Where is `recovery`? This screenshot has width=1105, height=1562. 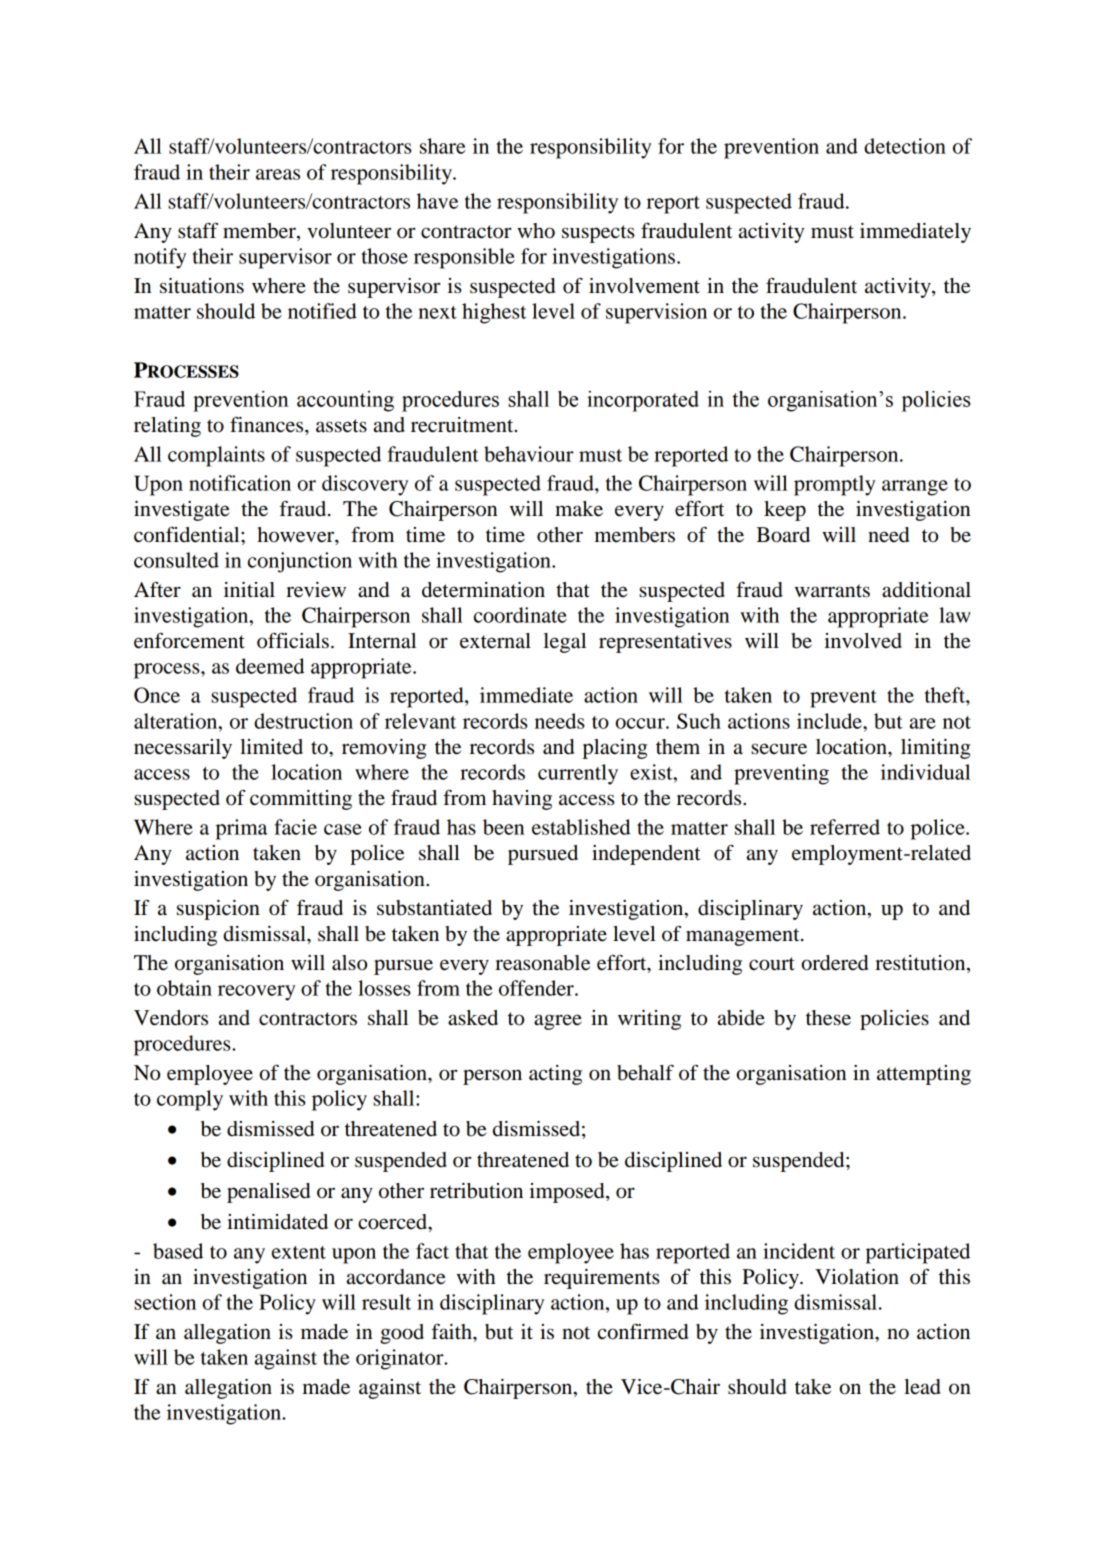 recovery is located at coordinates (256, 993).
